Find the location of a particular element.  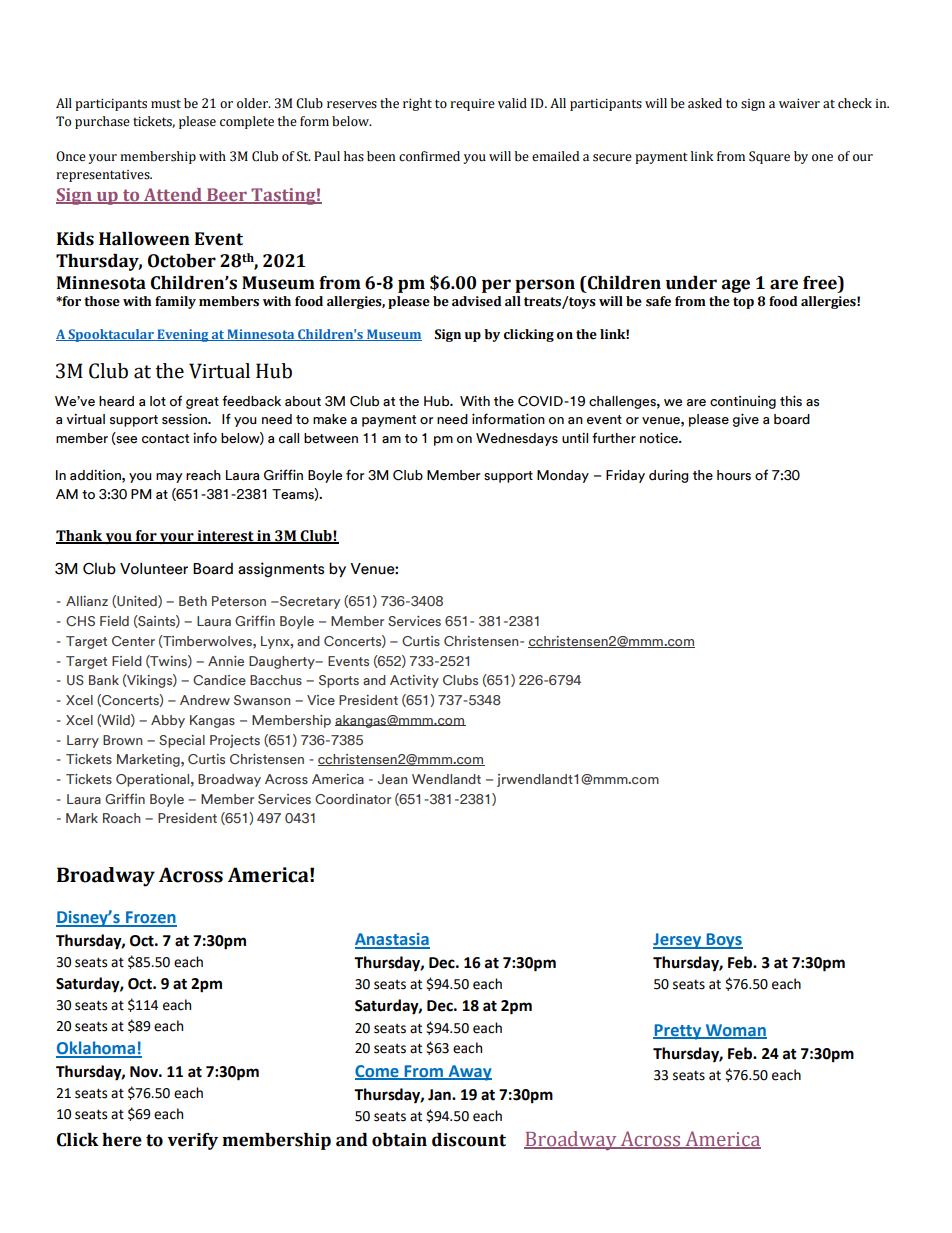

Square is located at coordinates (769, 157).
